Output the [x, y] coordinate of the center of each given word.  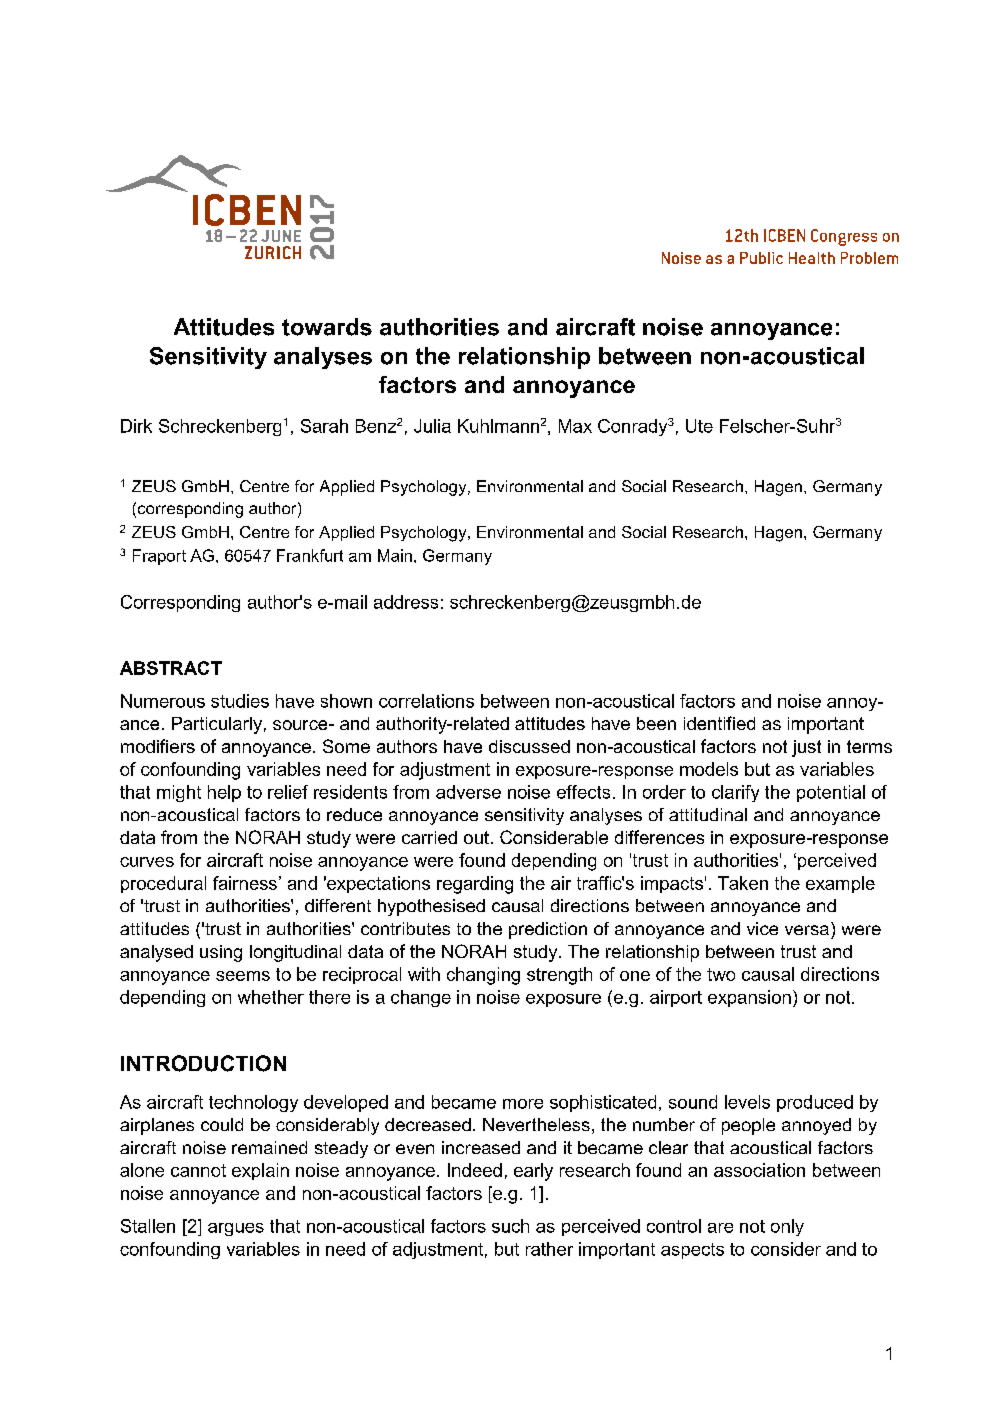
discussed [529, 746]
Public [761, 258]
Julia [432, 426]
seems [243, 976]
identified [719, 723]
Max [575, 426]
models [709, 769]
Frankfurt [310, 555]
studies [240, 701]
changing [483, 976]
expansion [749, 998]
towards [327, 327]
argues [236, 1229]
